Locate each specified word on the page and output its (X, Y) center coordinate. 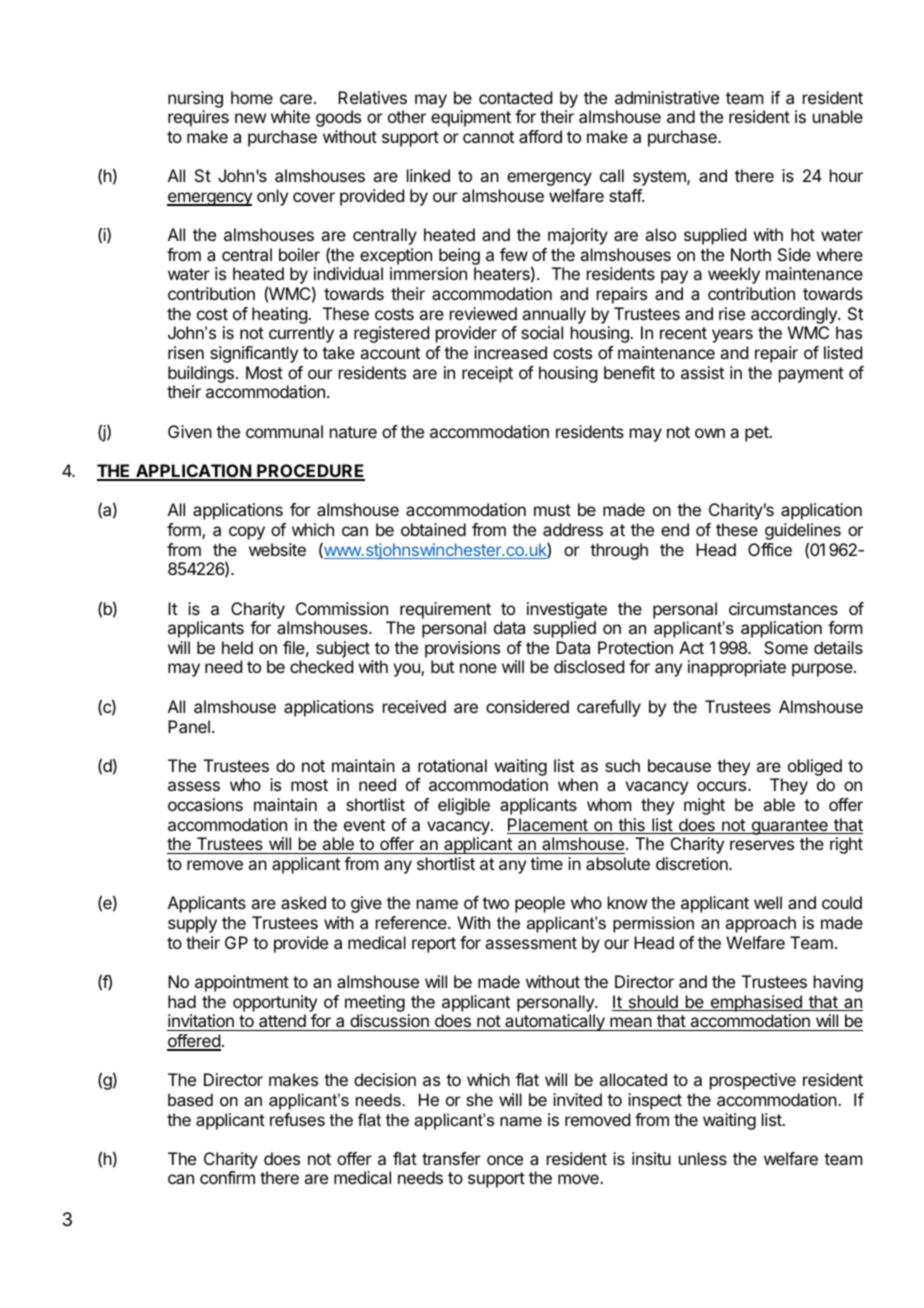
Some (786, 647)
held (237, 647)
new (250, 118)
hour (846, 175)
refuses (297, 1119)
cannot (488, 137)
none (478, 668)
